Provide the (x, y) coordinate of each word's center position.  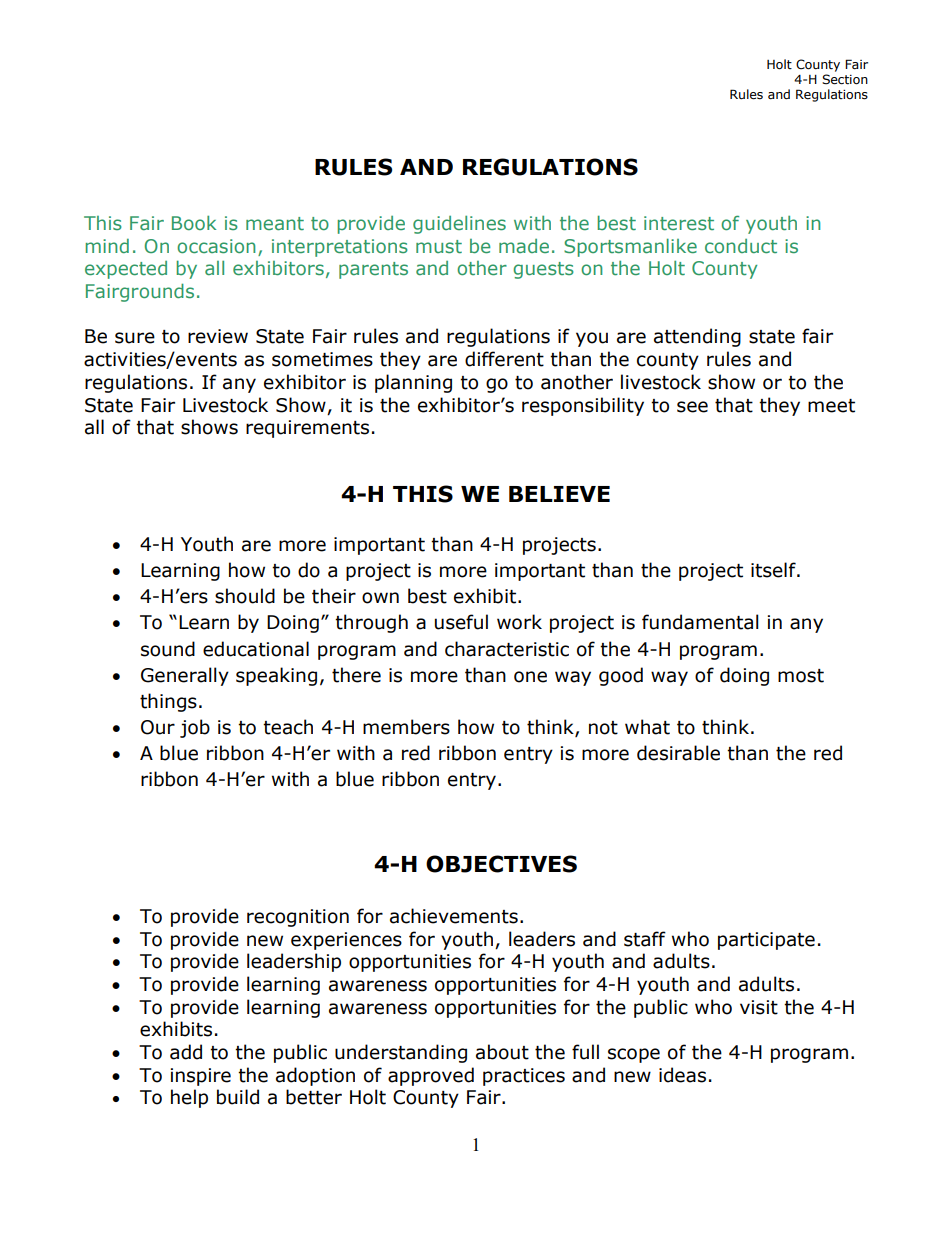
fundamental (700, 622)
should (245, 596)
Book (194, 223)
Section (845, 79)
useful (461, 622)
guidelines (459, 225)
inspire (201, 1077)
